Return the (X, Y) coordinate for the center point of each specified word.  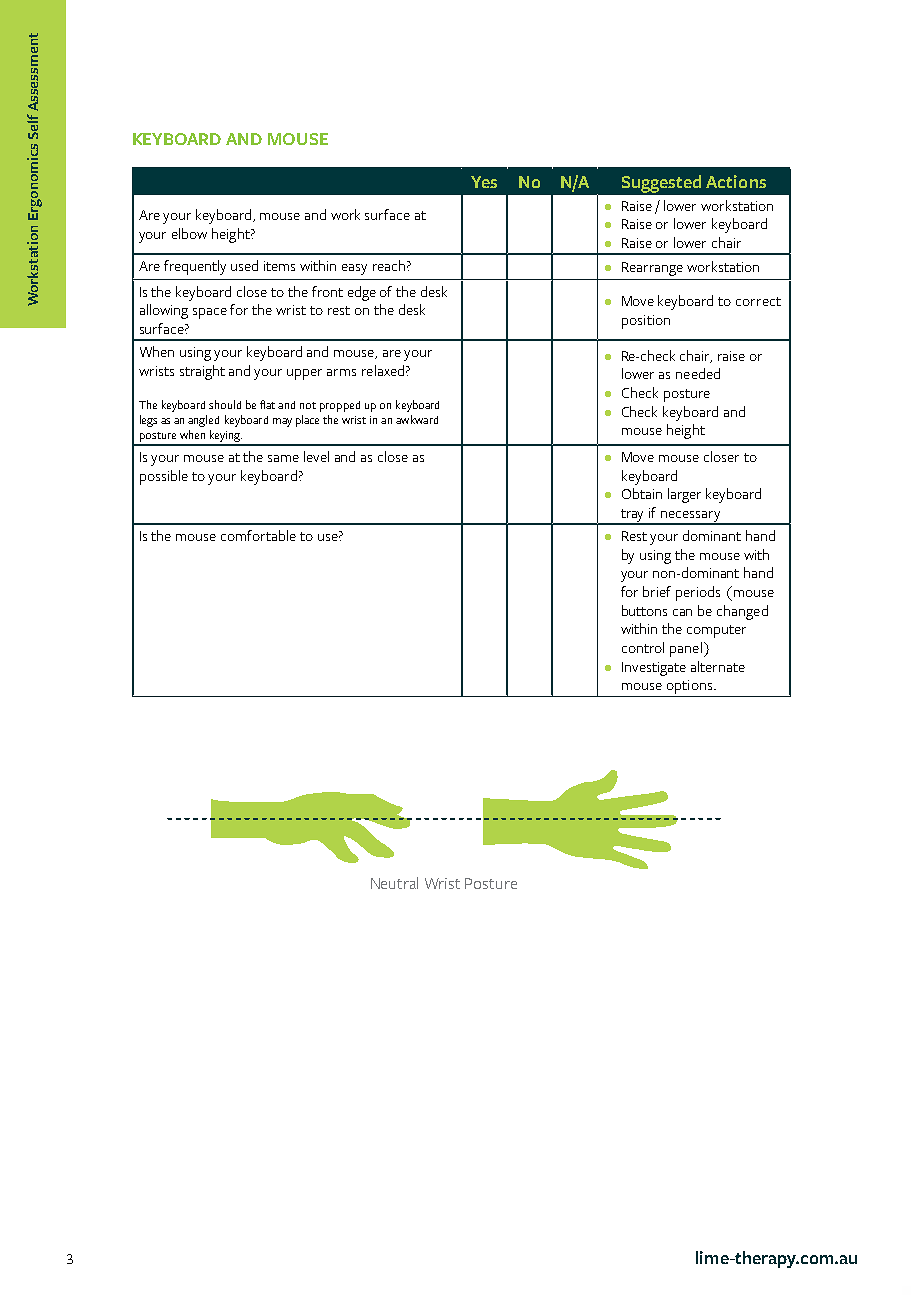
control (643, 647)
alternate (718, 666)
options (691, 687)
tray (633, 516)
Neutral (394, 883)
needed (698, 373)
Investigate (654, 669)
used (244, 265)
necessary (691, 517)
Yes (484, 182)
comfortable (258, 535)
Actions (736, 181)
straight (202, 372)
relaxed (383, 370)
